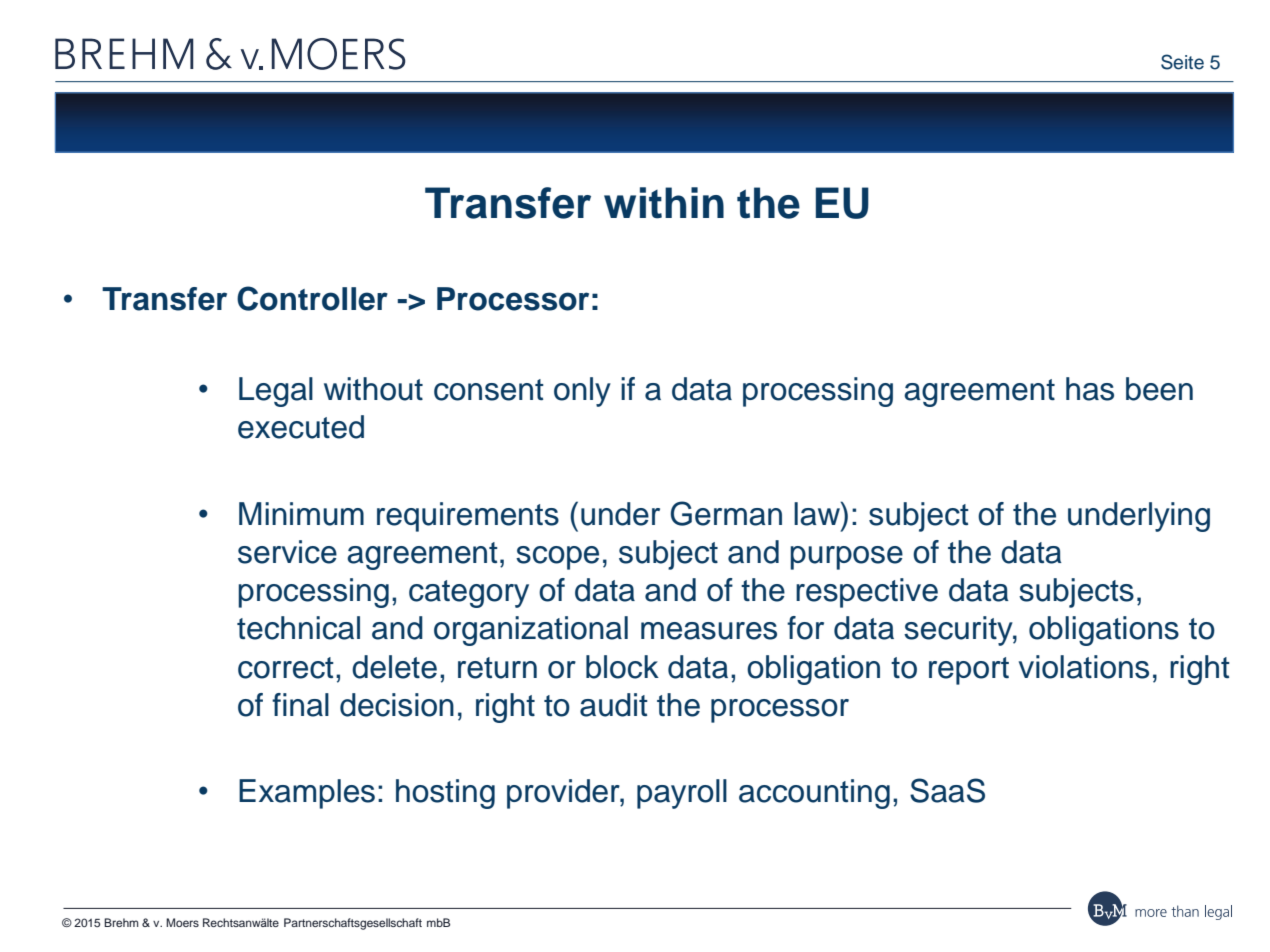 The image size is (1270, 952). Describe the element at coordinates (726, 513) in the screenshot. I see `German` at that location.
